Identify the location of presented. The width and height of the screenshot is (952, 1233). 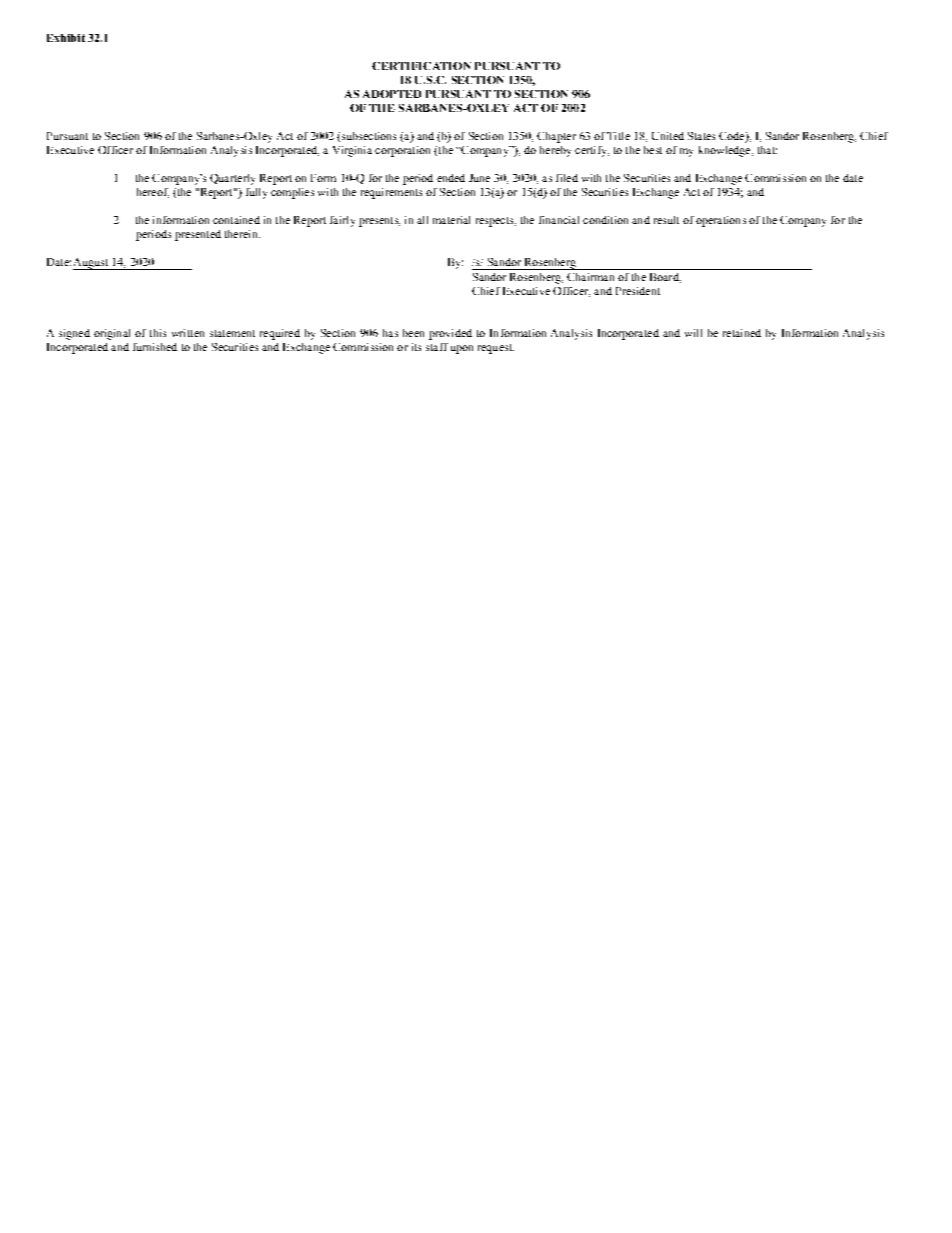
(198, 235).
